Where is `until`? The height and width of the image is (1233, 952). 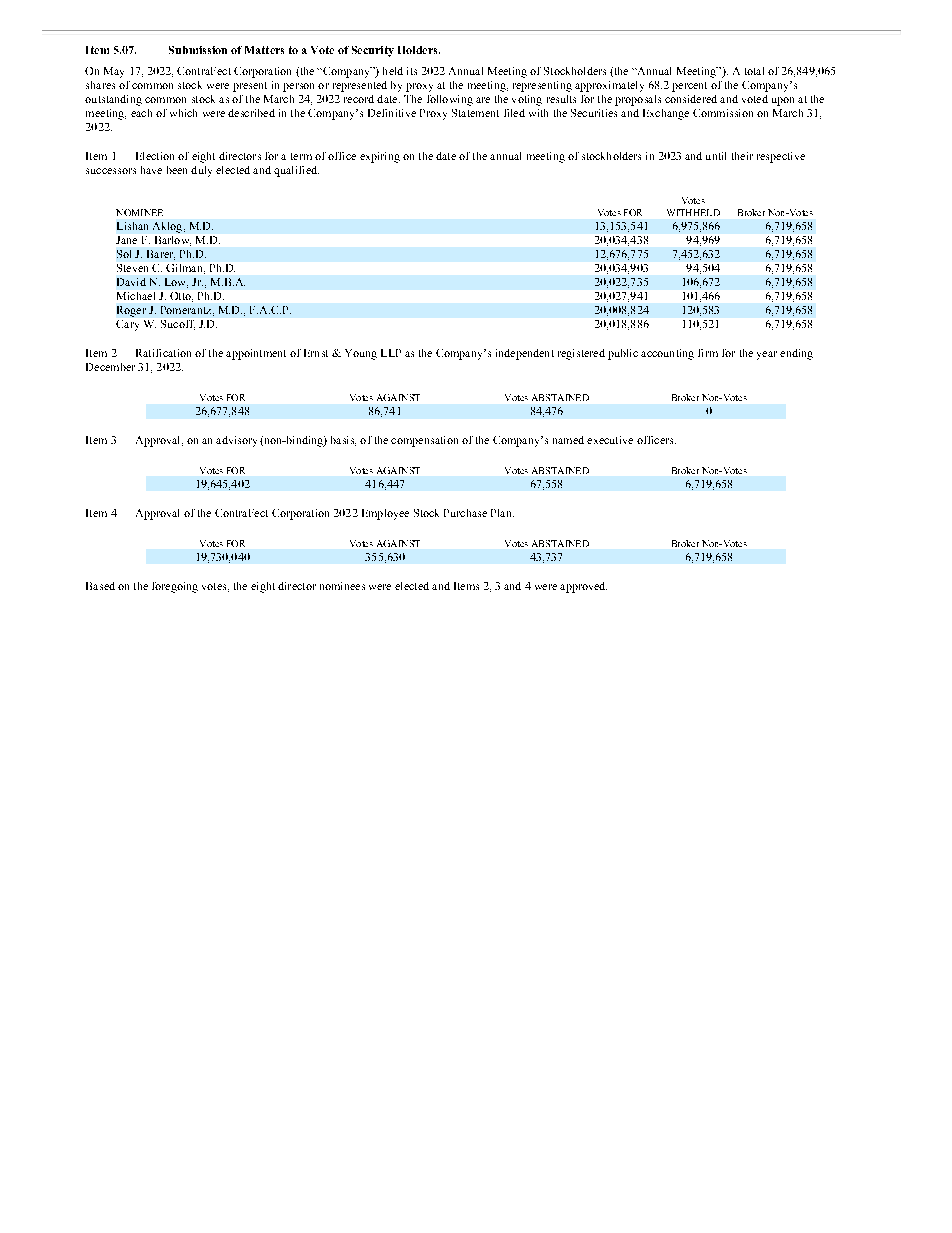
until is located at coordinates (716, 156).
